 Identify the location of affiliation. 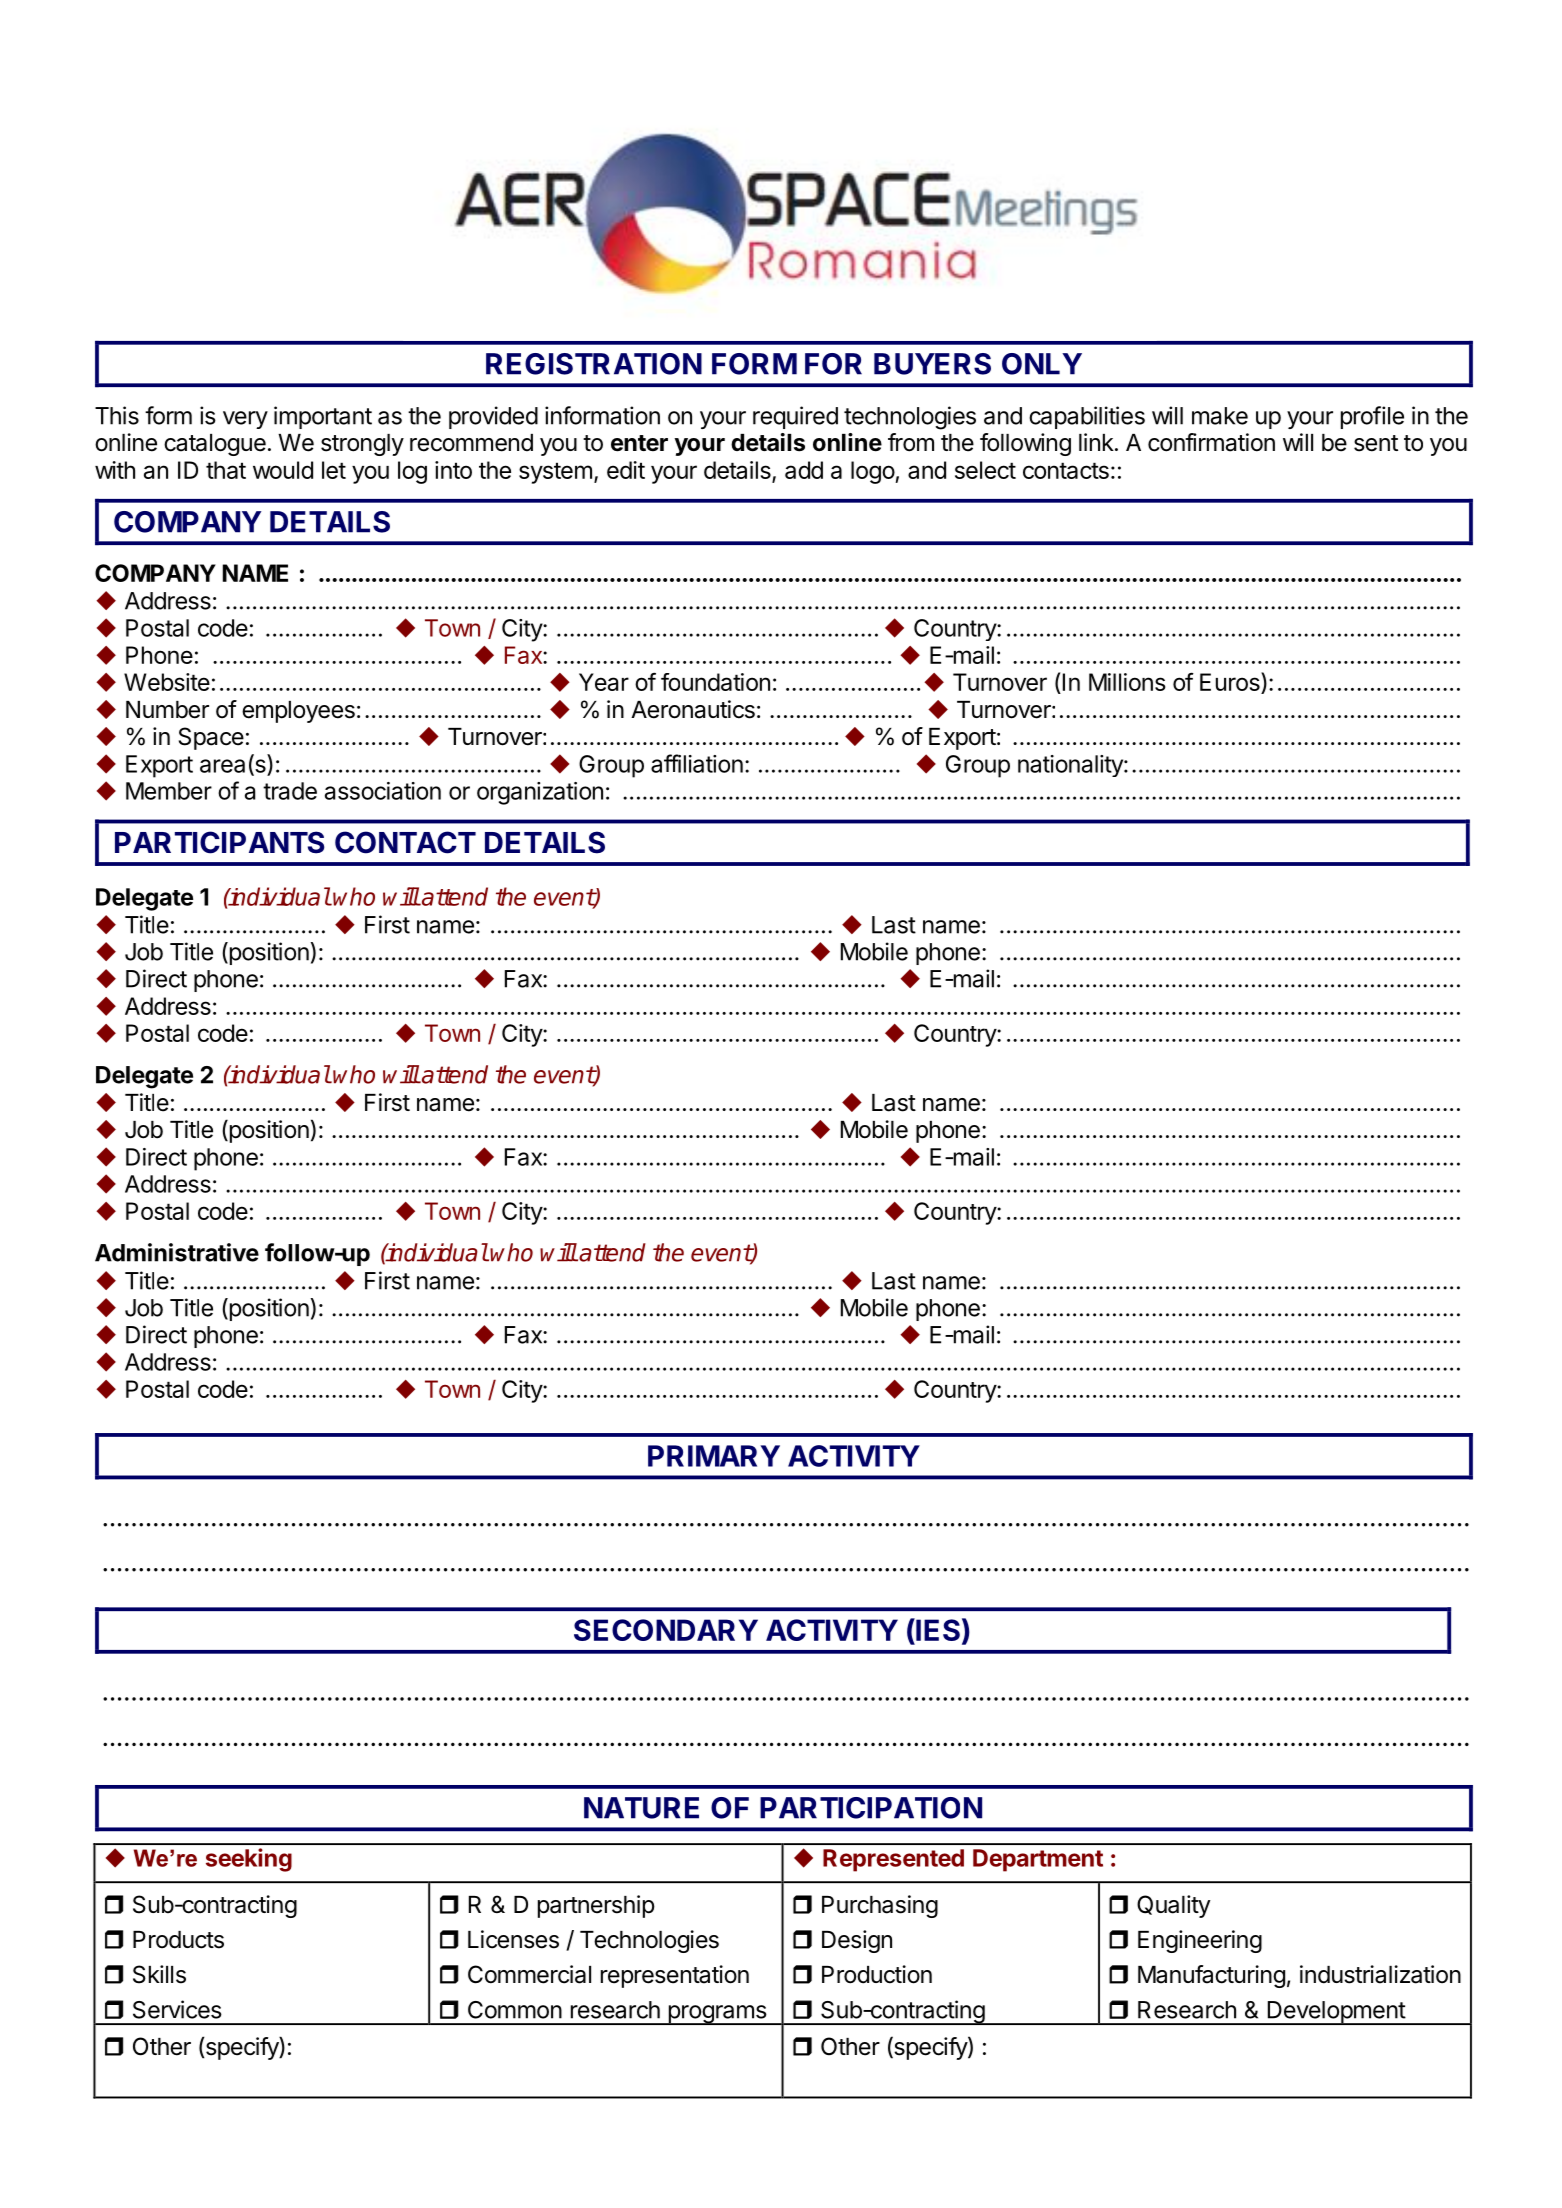
(697, 763).
